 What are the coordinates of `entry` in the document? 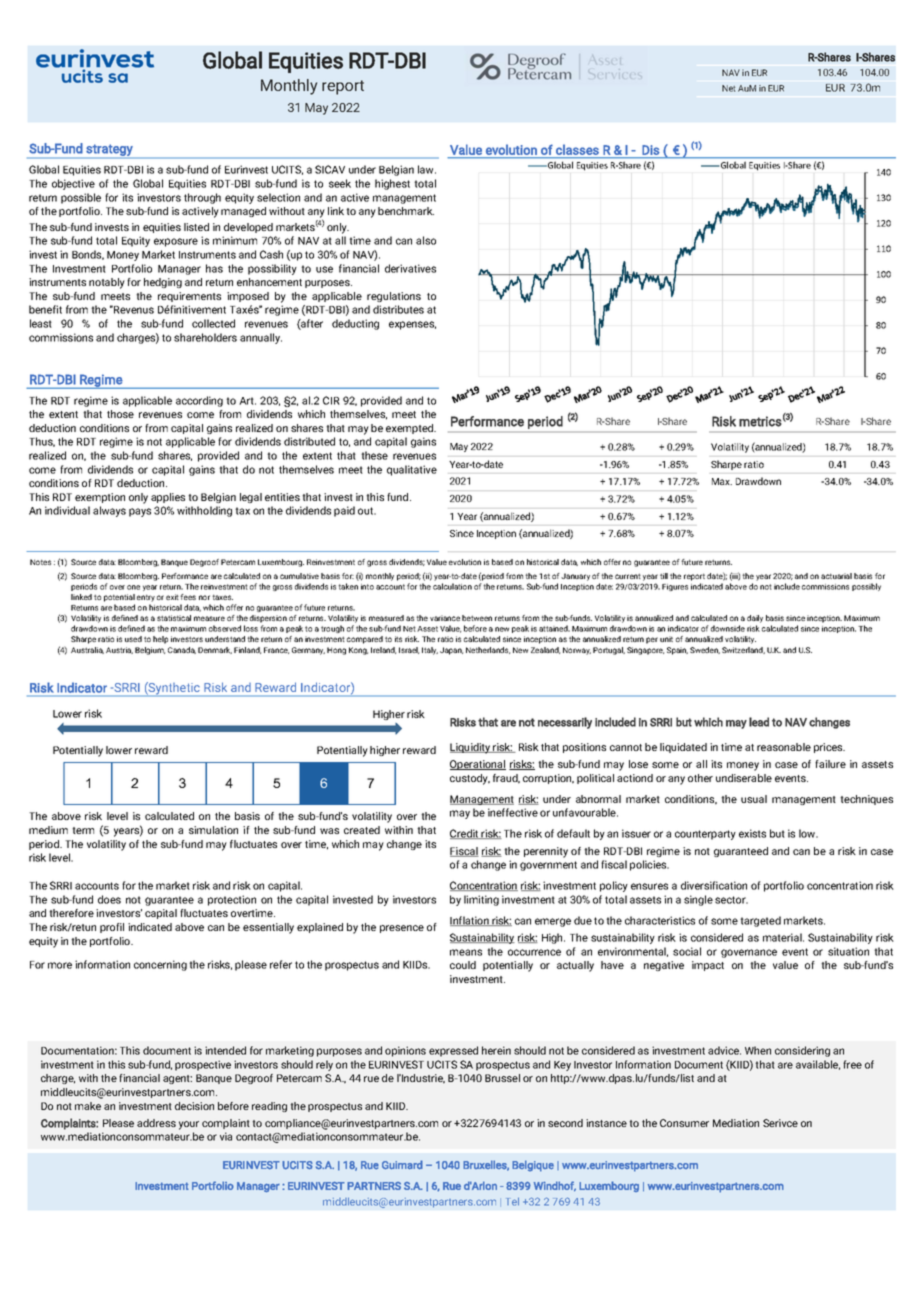 It's located at (146, 598).
